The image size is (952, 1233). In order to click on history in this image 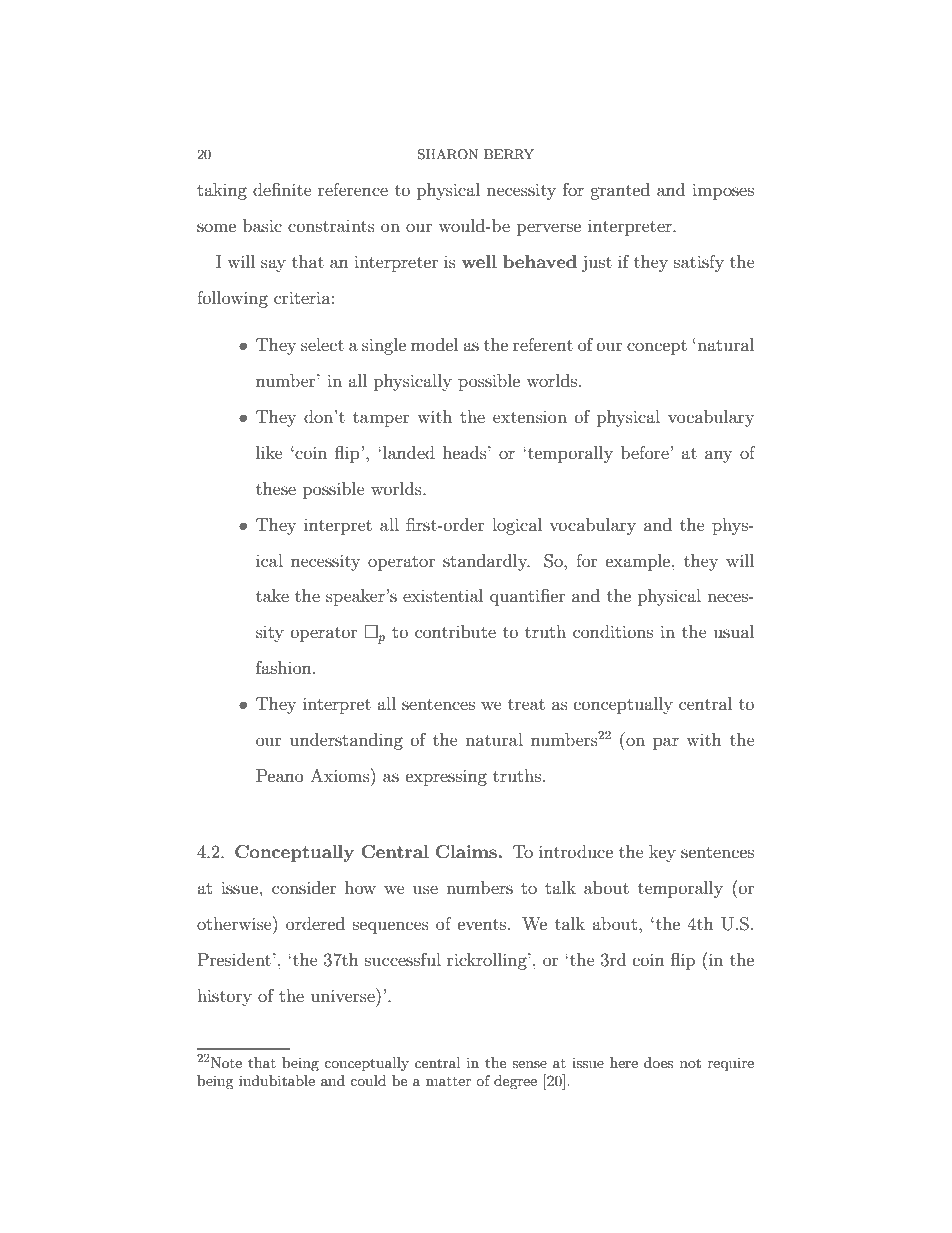, I will do `click(224, 997)`.
